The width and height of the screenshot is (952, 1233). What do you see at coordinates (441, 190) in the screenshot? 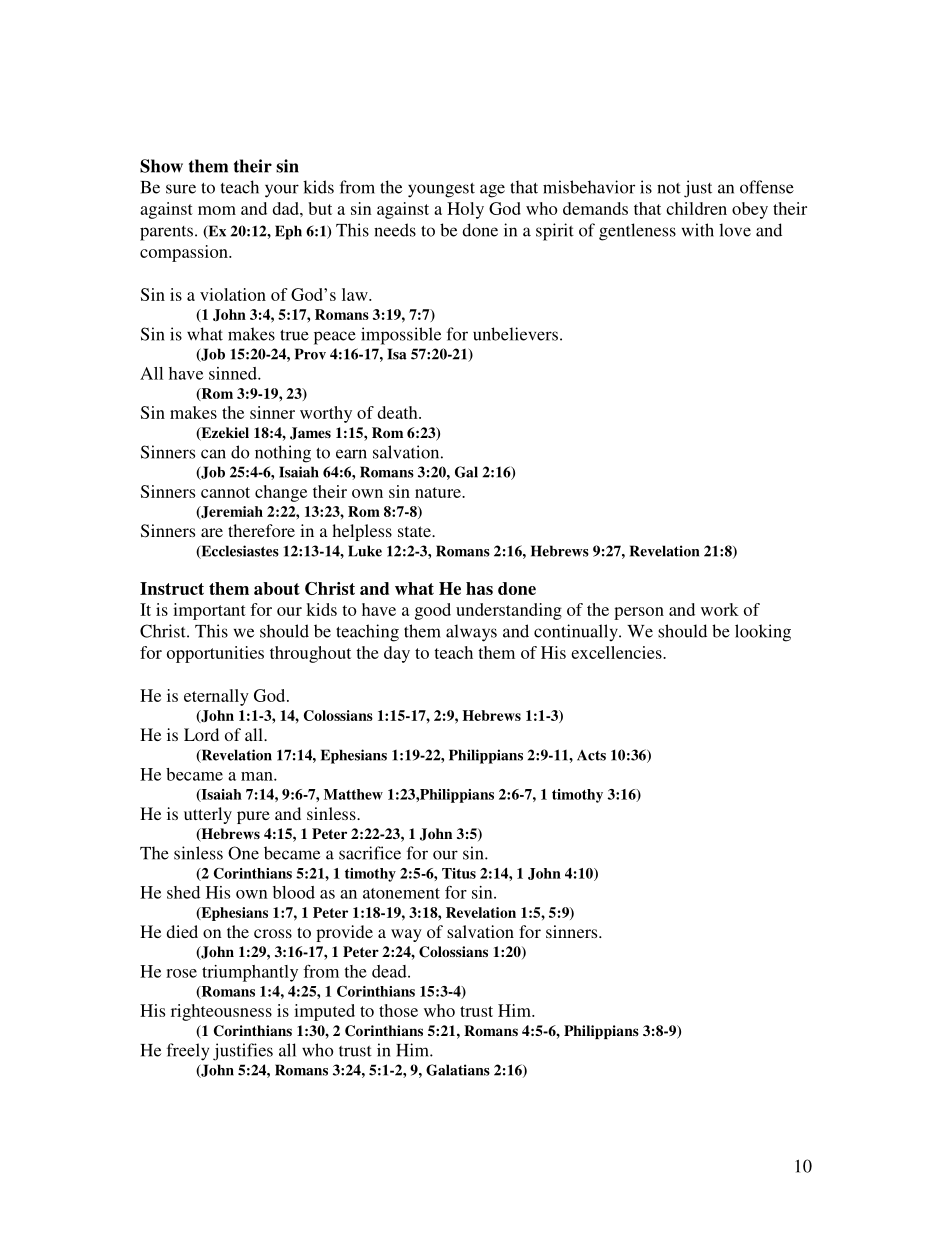
I see `youngest` at bounding box center [441, 190].
